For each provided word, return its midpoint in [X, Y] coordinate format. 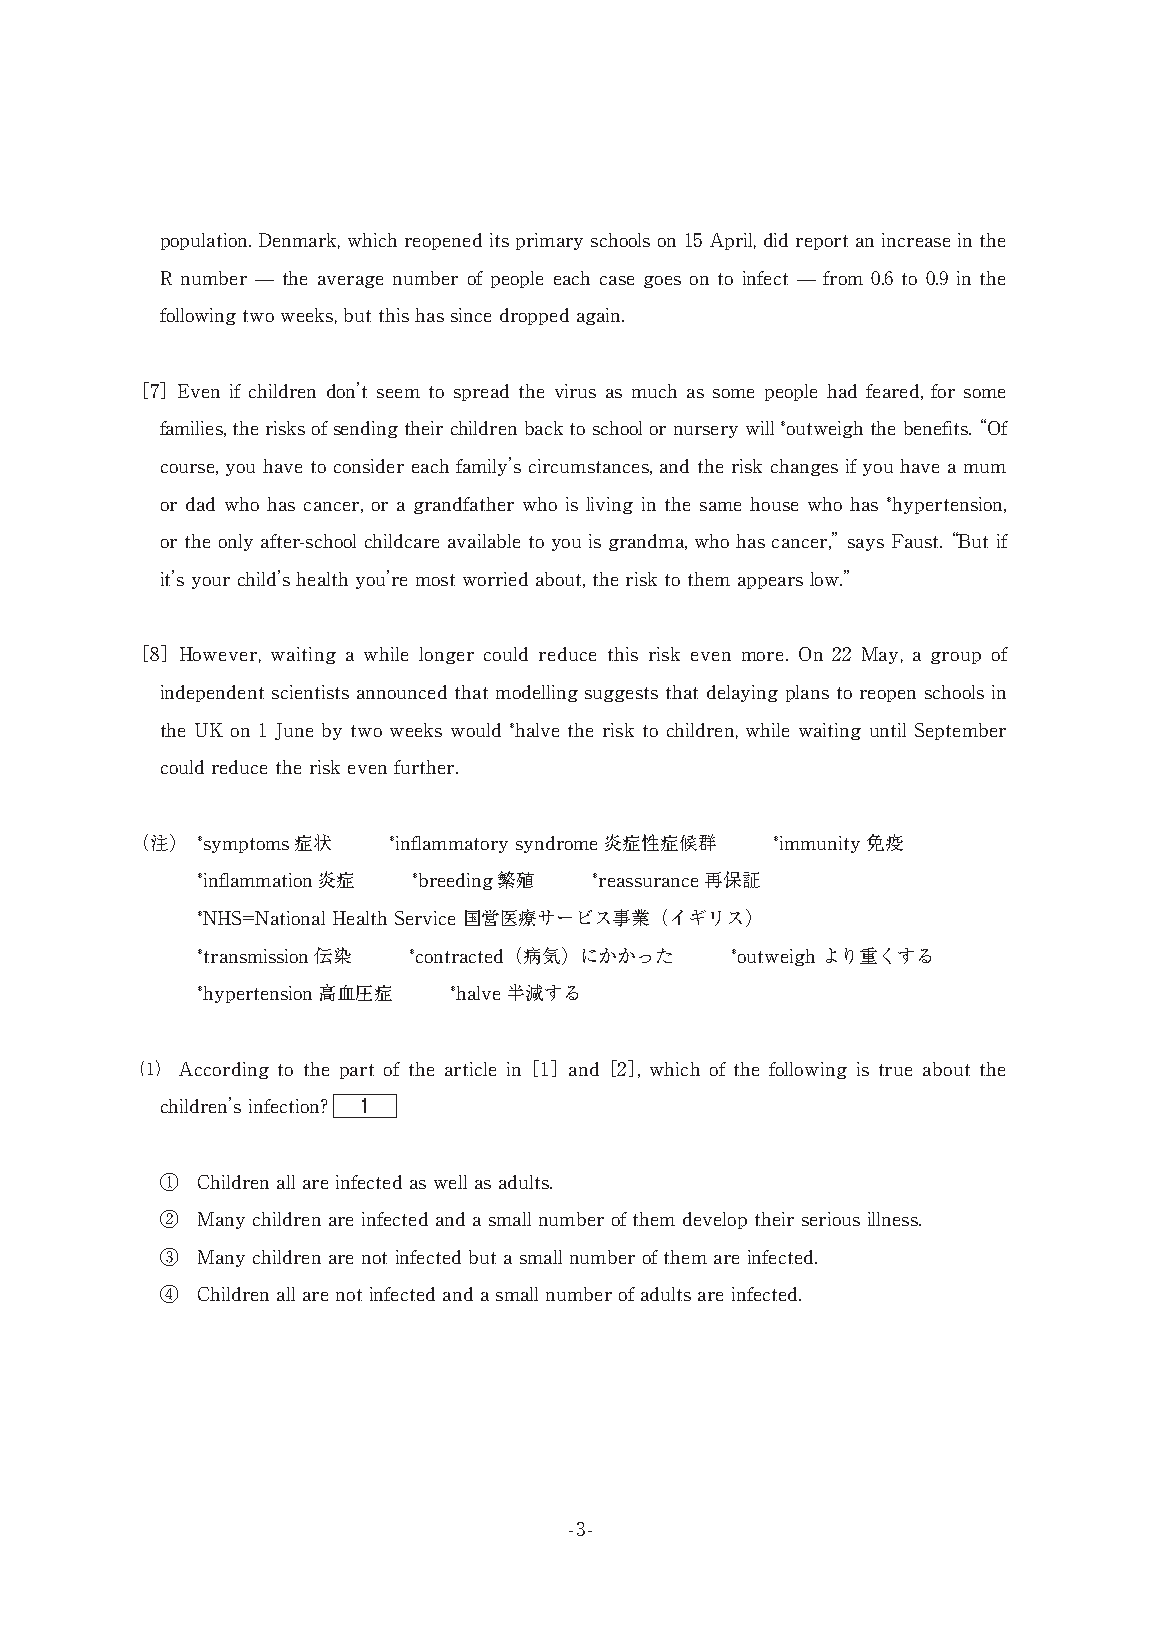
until [888, 730]
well [450, 1182]
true [895, 1070]
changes [804, 467]
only [236, 542]
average [350, 282]
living [609, 505]
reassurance [647, 881]
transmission [254, 956]
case [617, 280]
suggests [621, 694]
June [294, 731]
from [843, 278]
